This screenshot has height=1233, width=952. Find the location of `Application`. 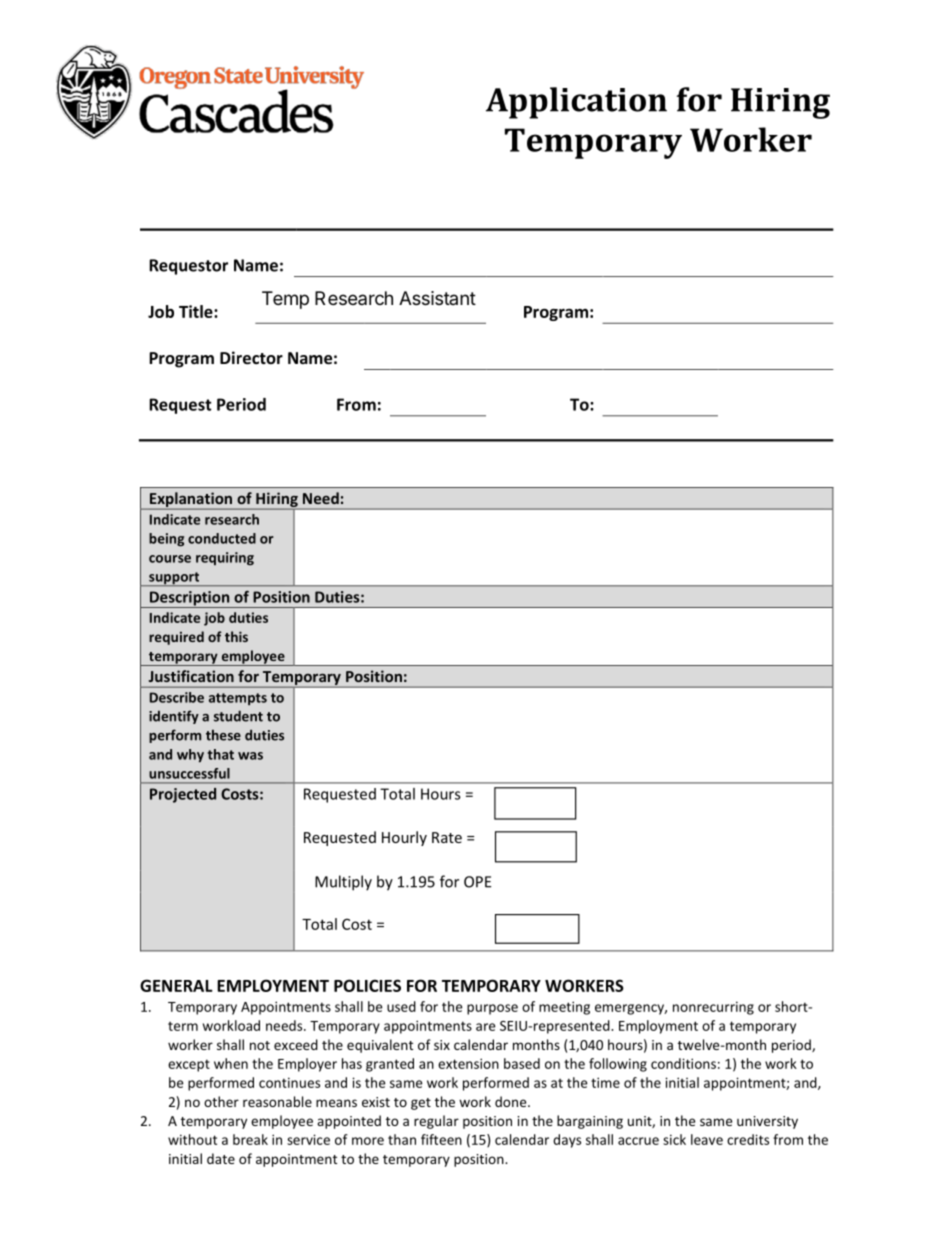

Application is located at coordinates (576, 103).
